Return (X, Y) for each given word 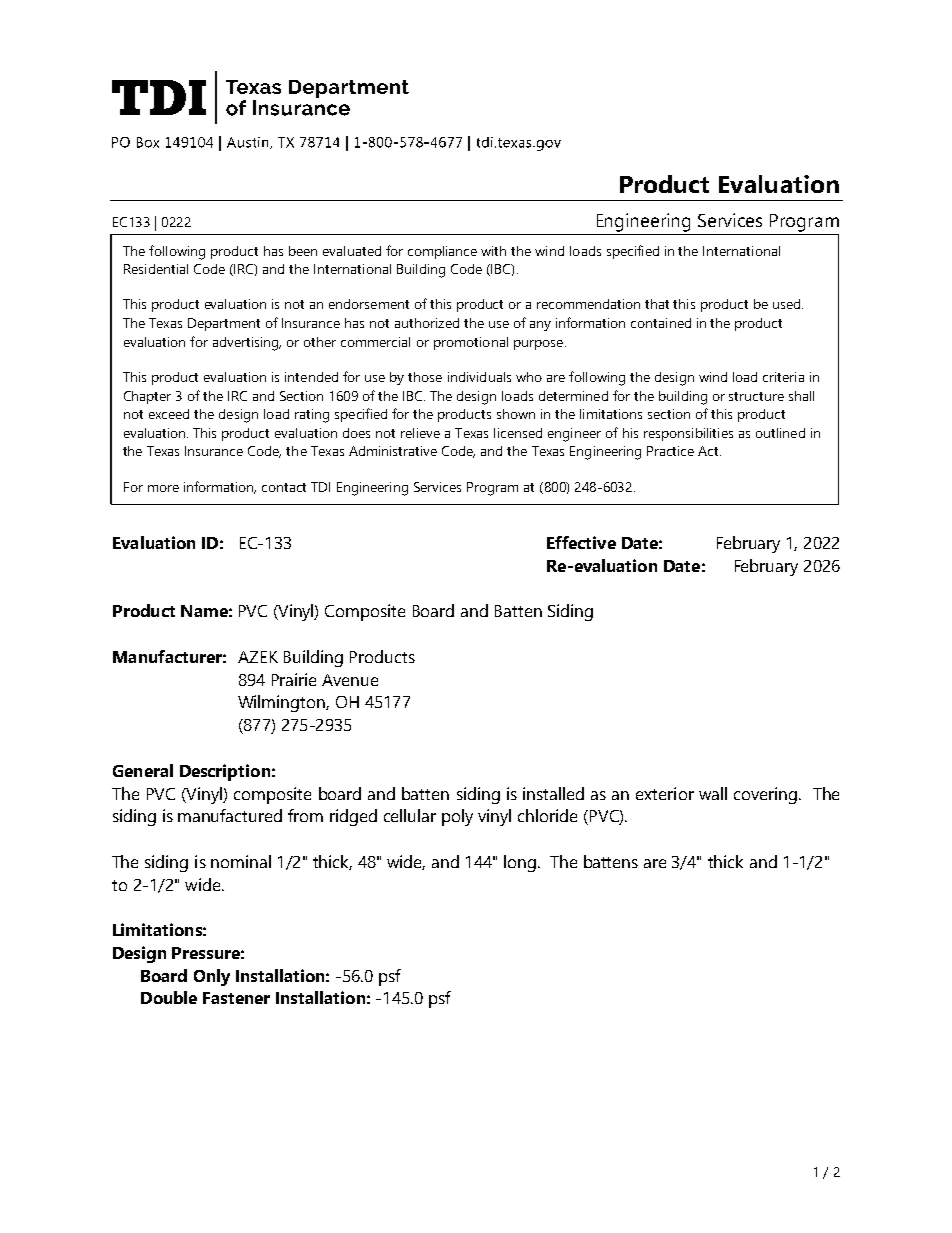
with (493, 251)
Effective (581, 542)
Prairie (294, 679)
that (657, 304)
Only (212, 977)
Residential (156, 269)
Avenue (350, 680)
